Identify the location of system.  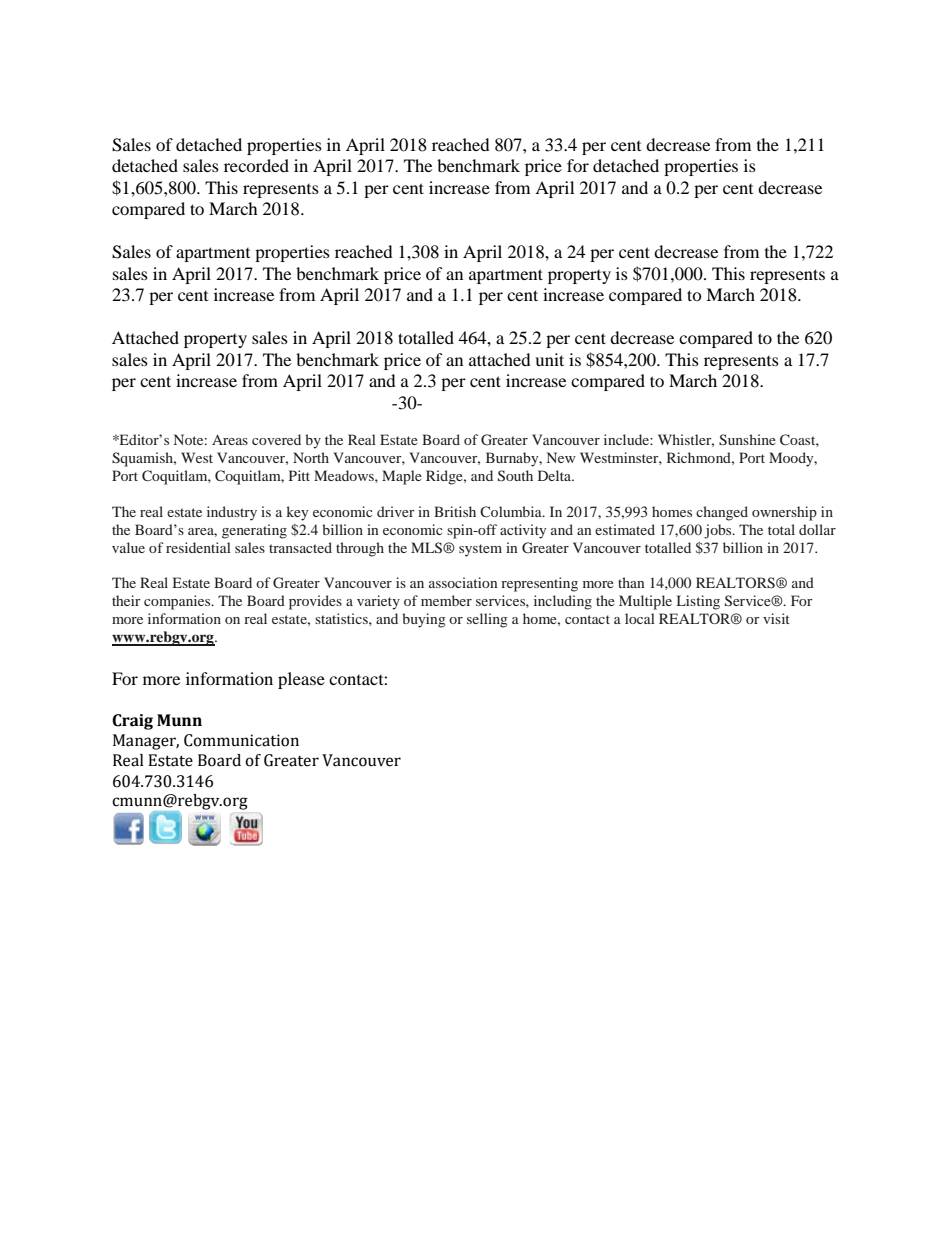
(480, 550).
